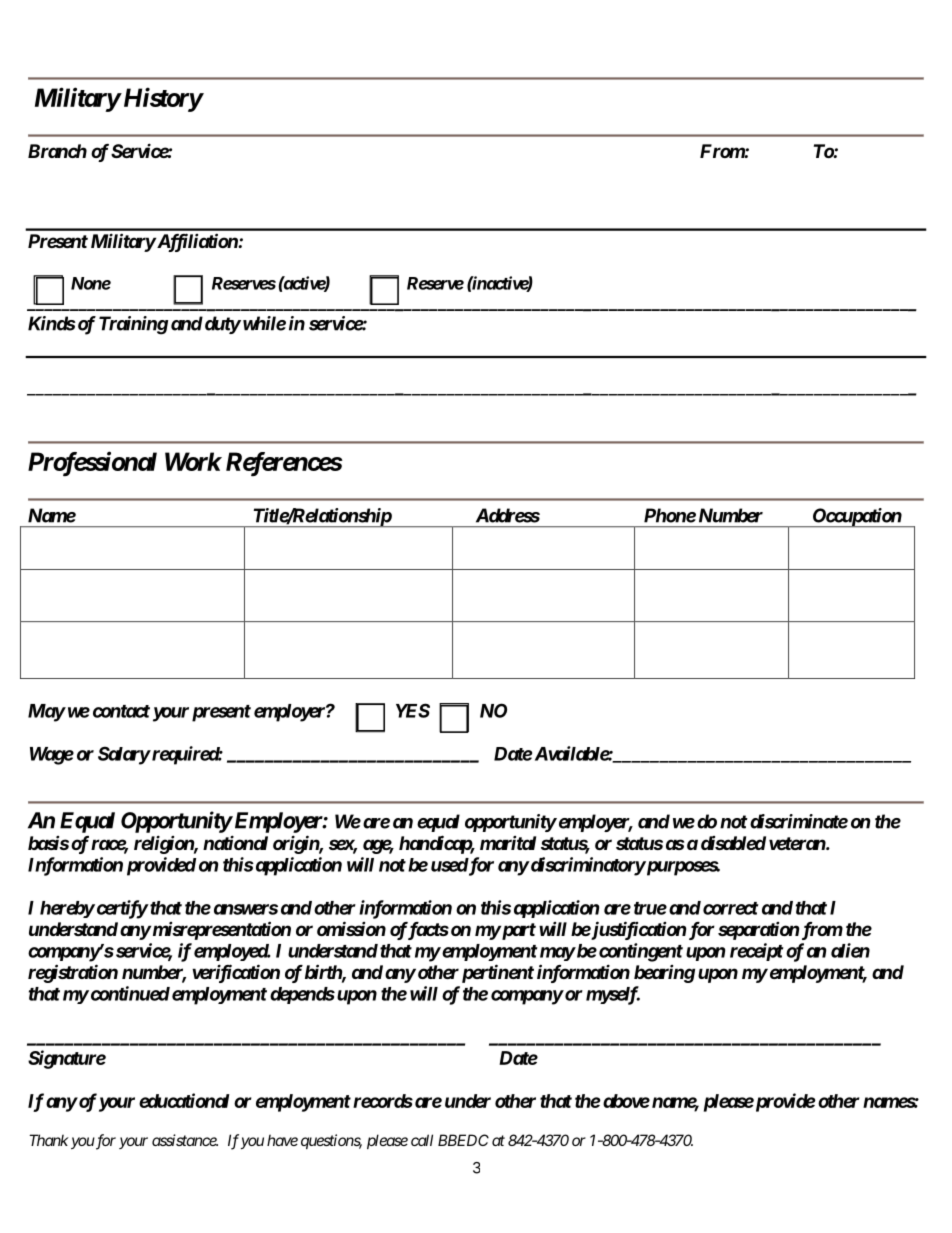 This document has width=952, height=1233. I want to click on separation, so click(758, 931).
